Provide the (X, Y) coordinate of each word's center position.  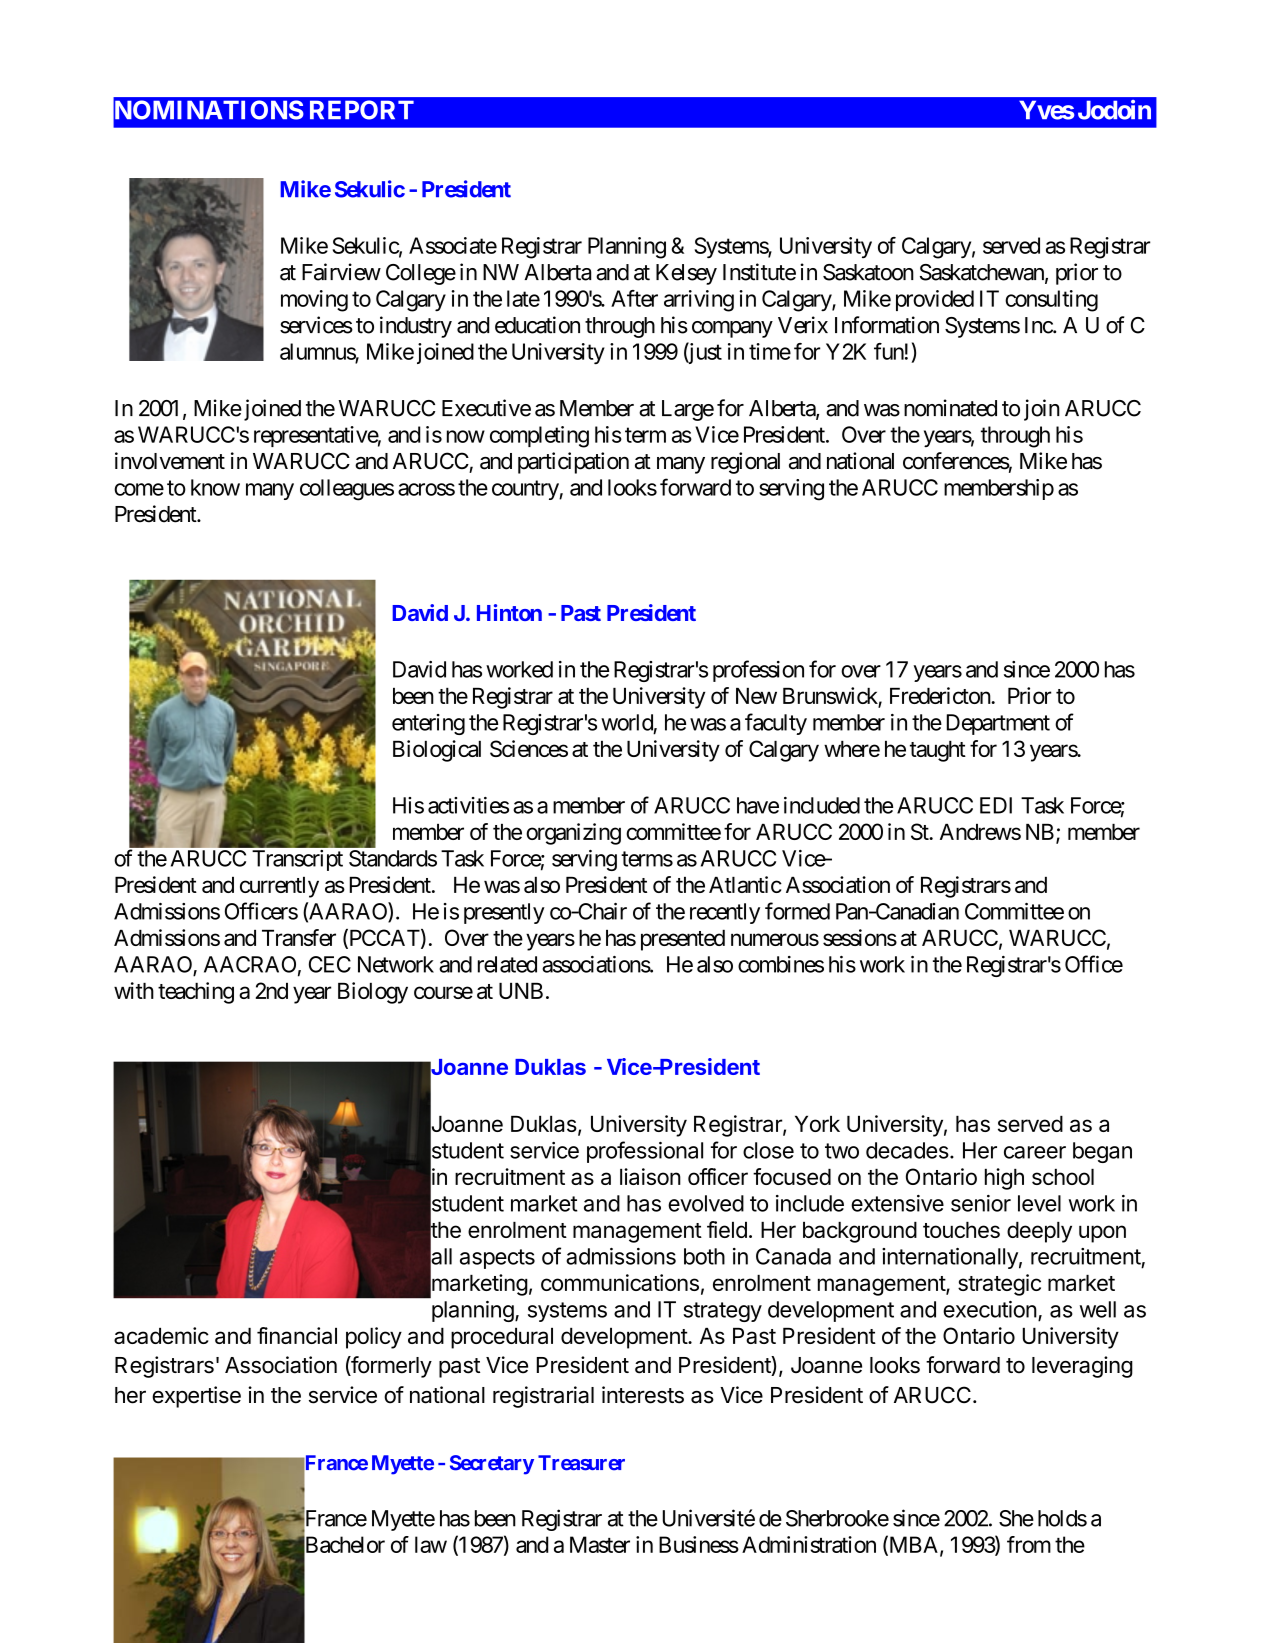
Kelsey (686, 274)
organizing (573, 834)
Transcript (297, 860)
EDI (996, 805)
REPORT (362, 110)
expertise (196, 1397)
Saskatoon (868, 272)
